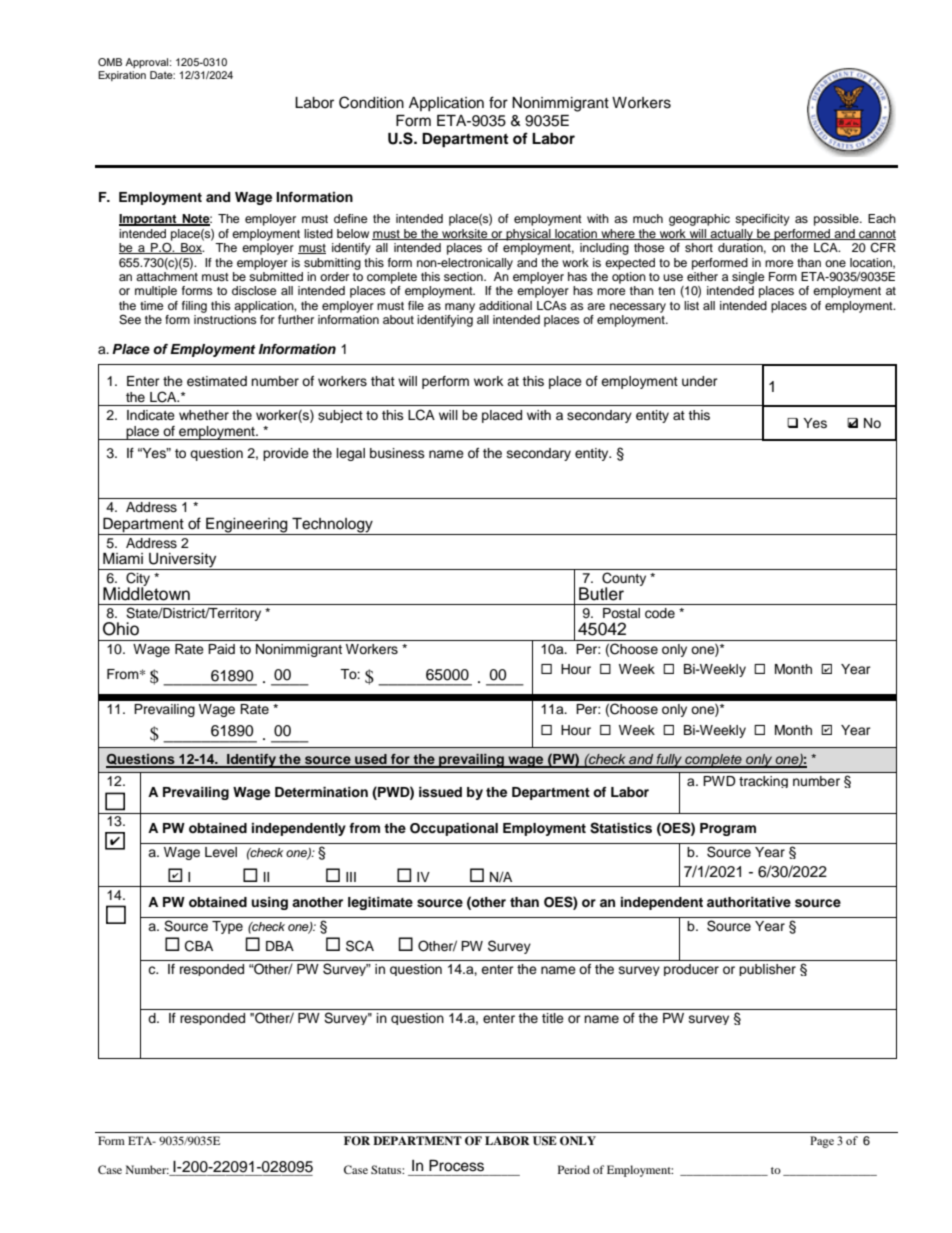 The image size is (952, 1233). Describe the element at coordinates (749, 902) in the screenshot. I see `authoritative` at that location.
